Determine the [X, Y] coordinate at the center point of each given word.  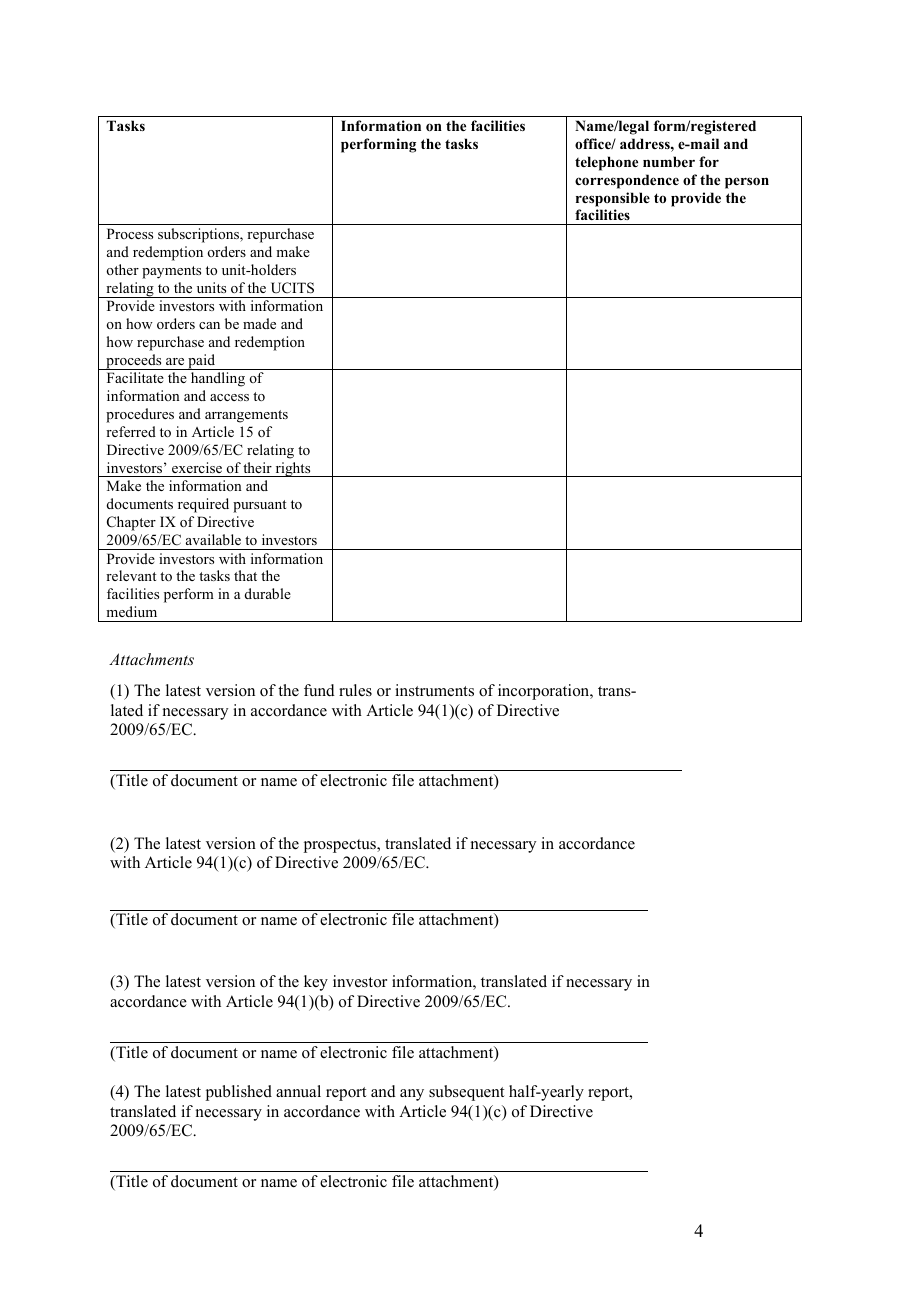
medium [131, 611]
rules [355, 690]
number [669, 161]
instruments [434, 690]
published [239, 1093]
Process [130, 233]
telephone [606, 163]
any [412, 1095]
